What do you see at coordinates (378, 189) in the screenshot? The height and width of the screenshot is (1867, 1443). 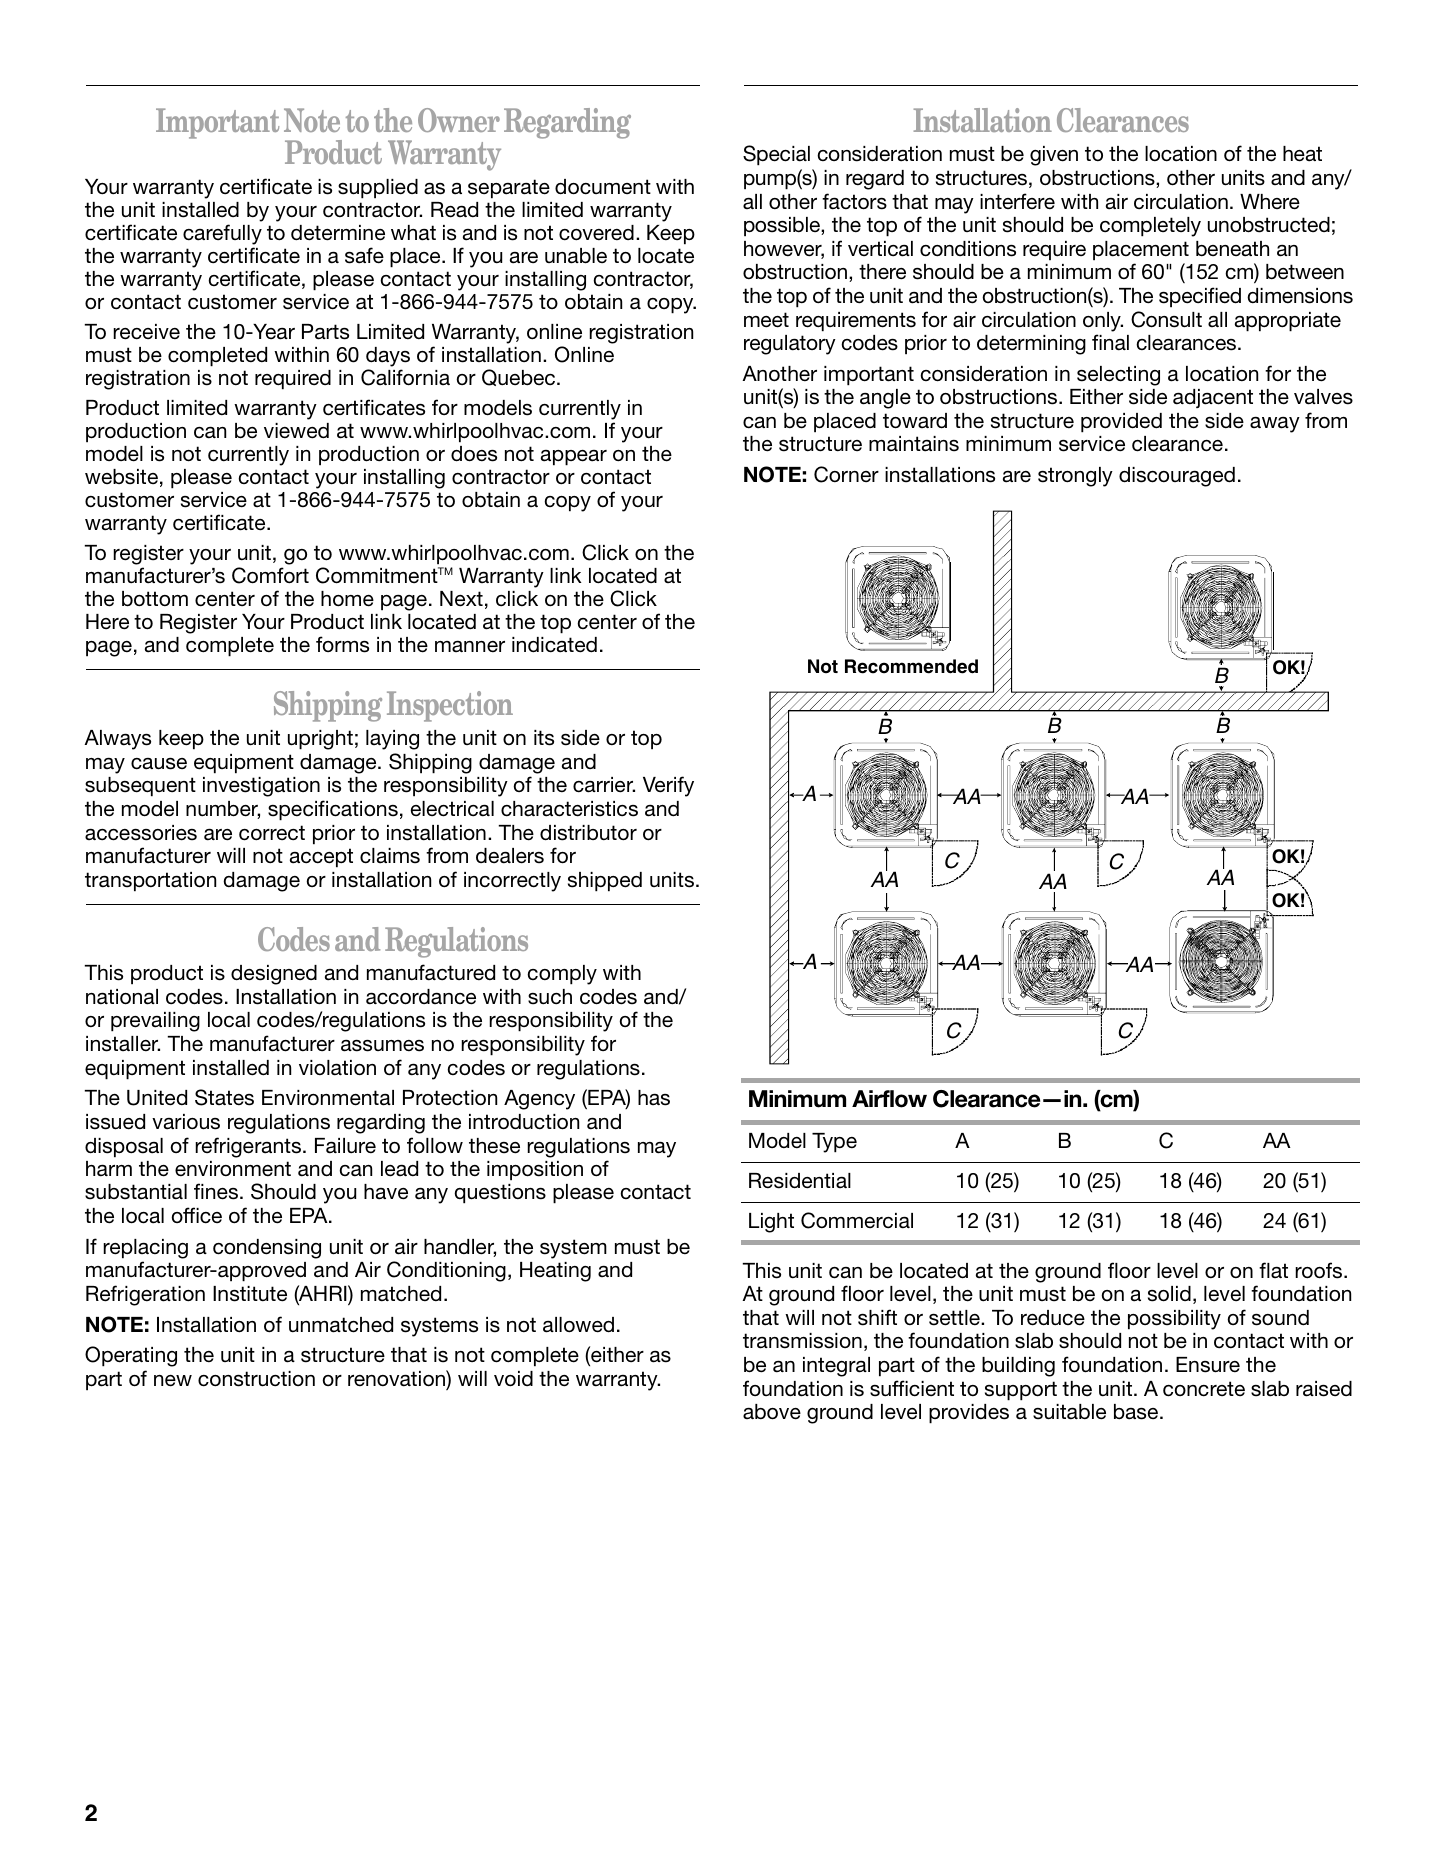 I see `supplied` at bounding box center [378, 189].
